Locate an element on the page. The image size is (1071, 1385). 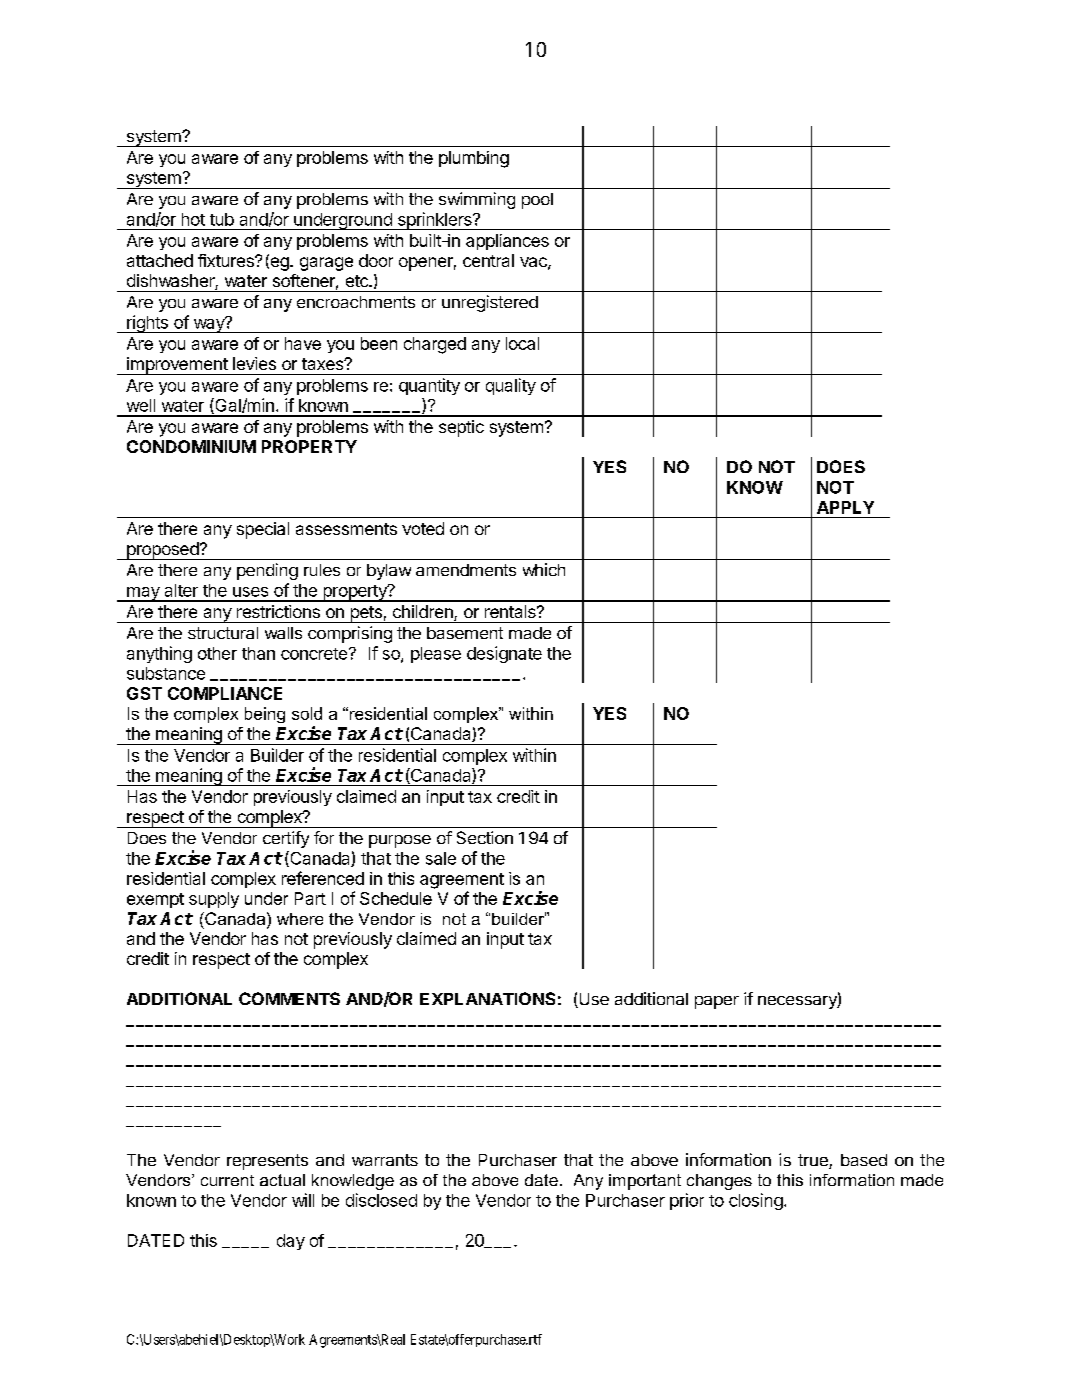
appliances is located at coordinates (507, 242).
